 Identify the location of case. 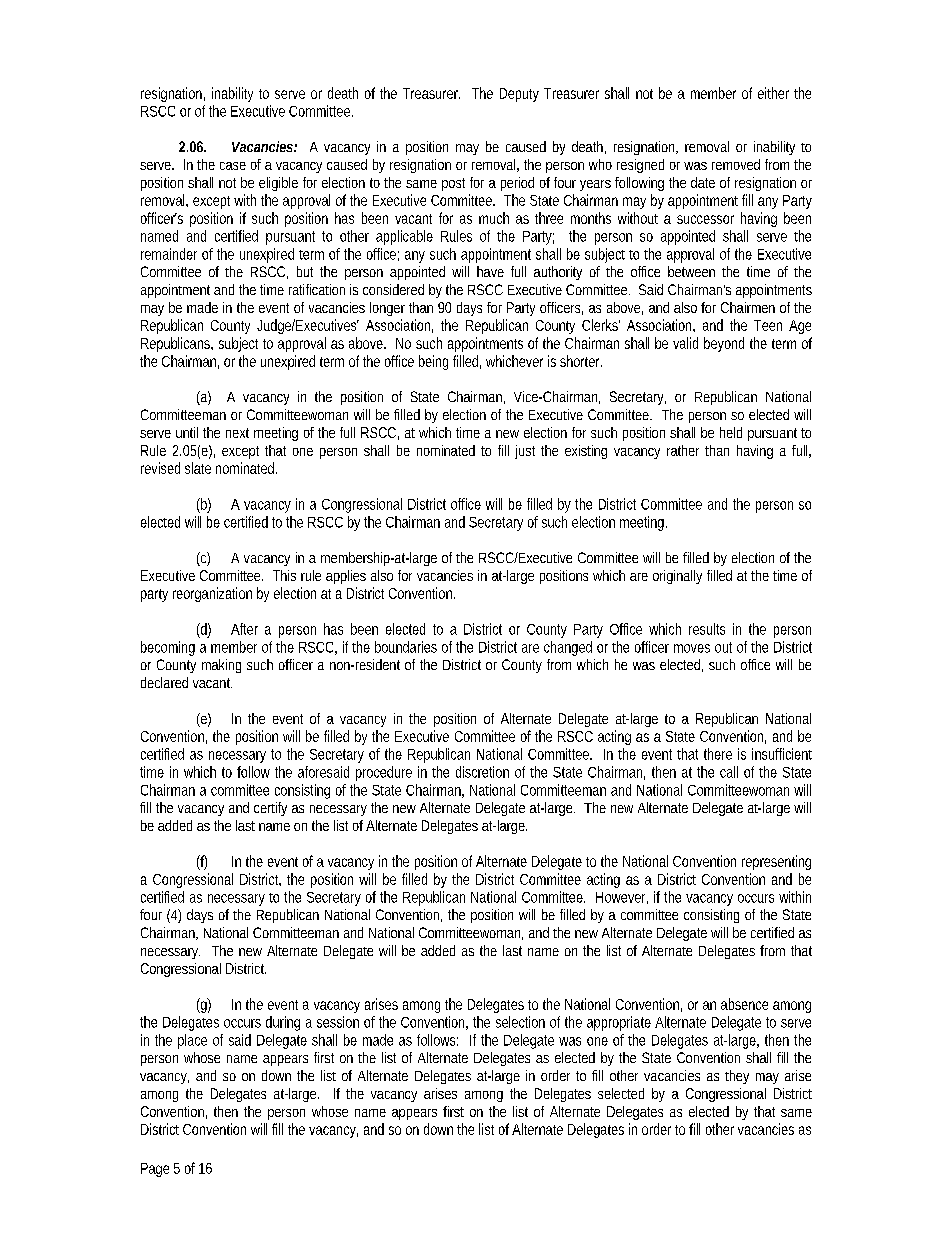
(233, 166).
